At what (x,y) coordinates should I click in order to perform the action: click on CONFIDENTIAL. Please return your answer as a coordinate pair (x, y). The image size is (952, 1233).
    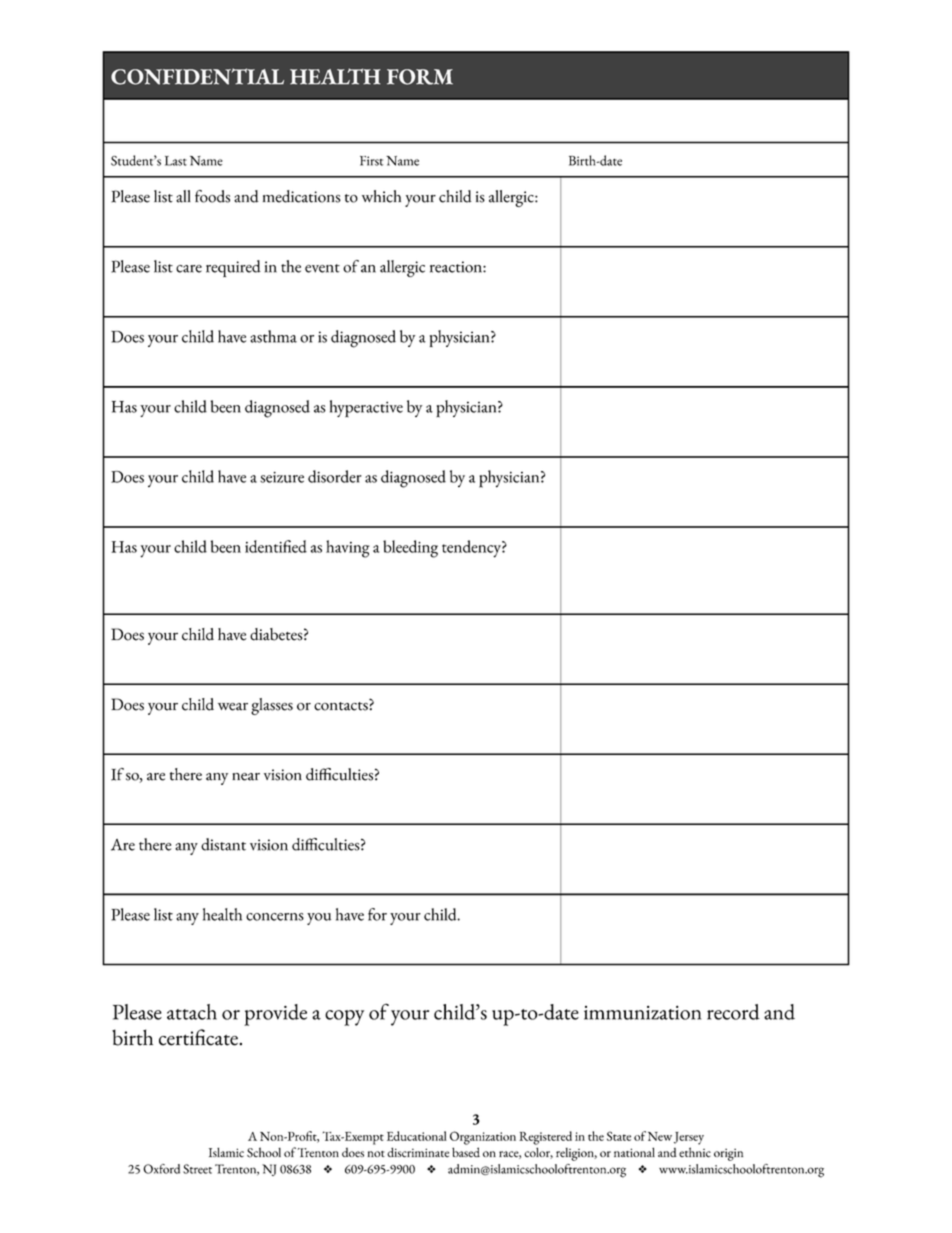
    Looking at the image, I should click on (197, 76).
